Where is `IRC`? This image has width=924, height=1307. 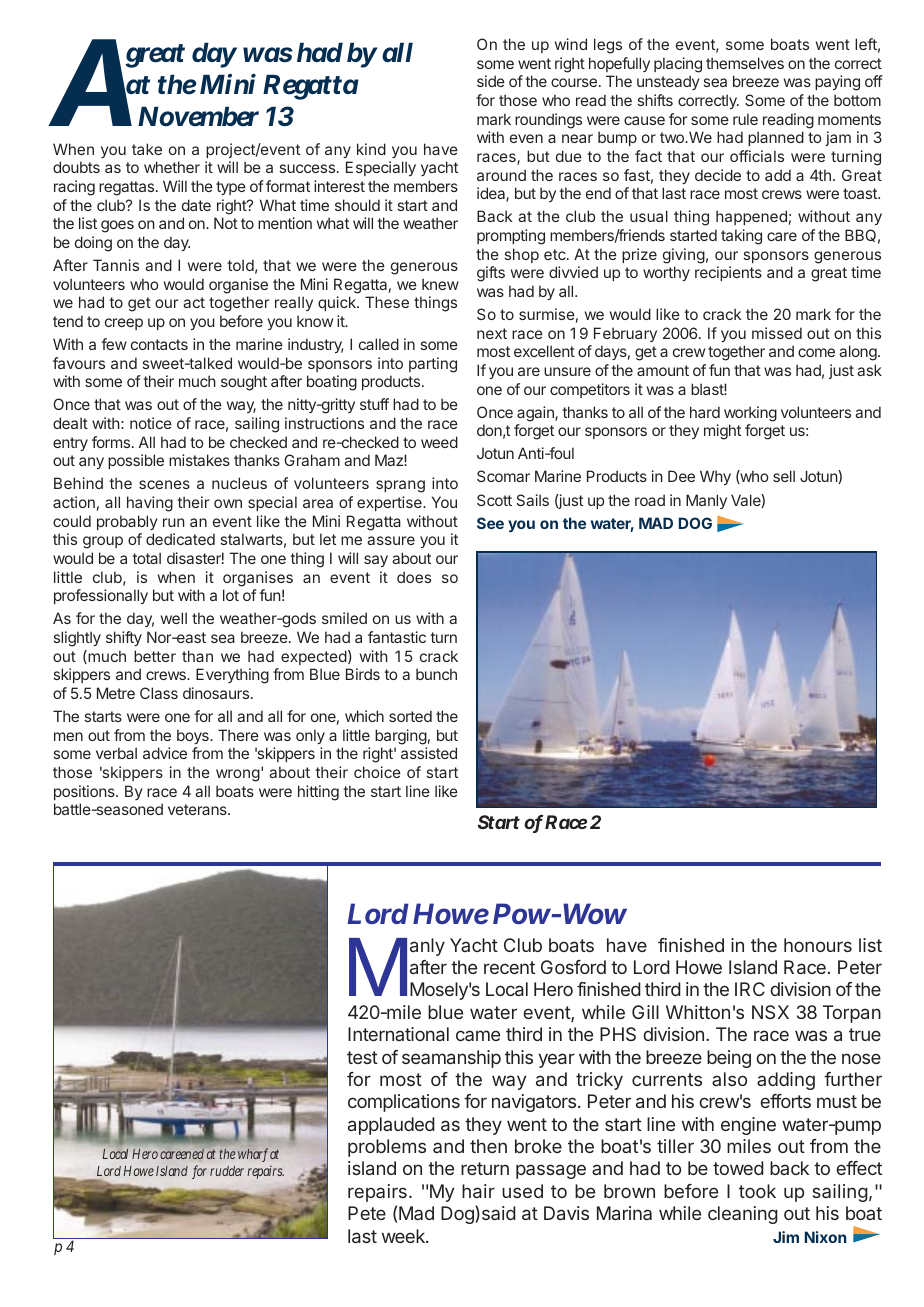 IRC is located at coordinates (750, 989).
